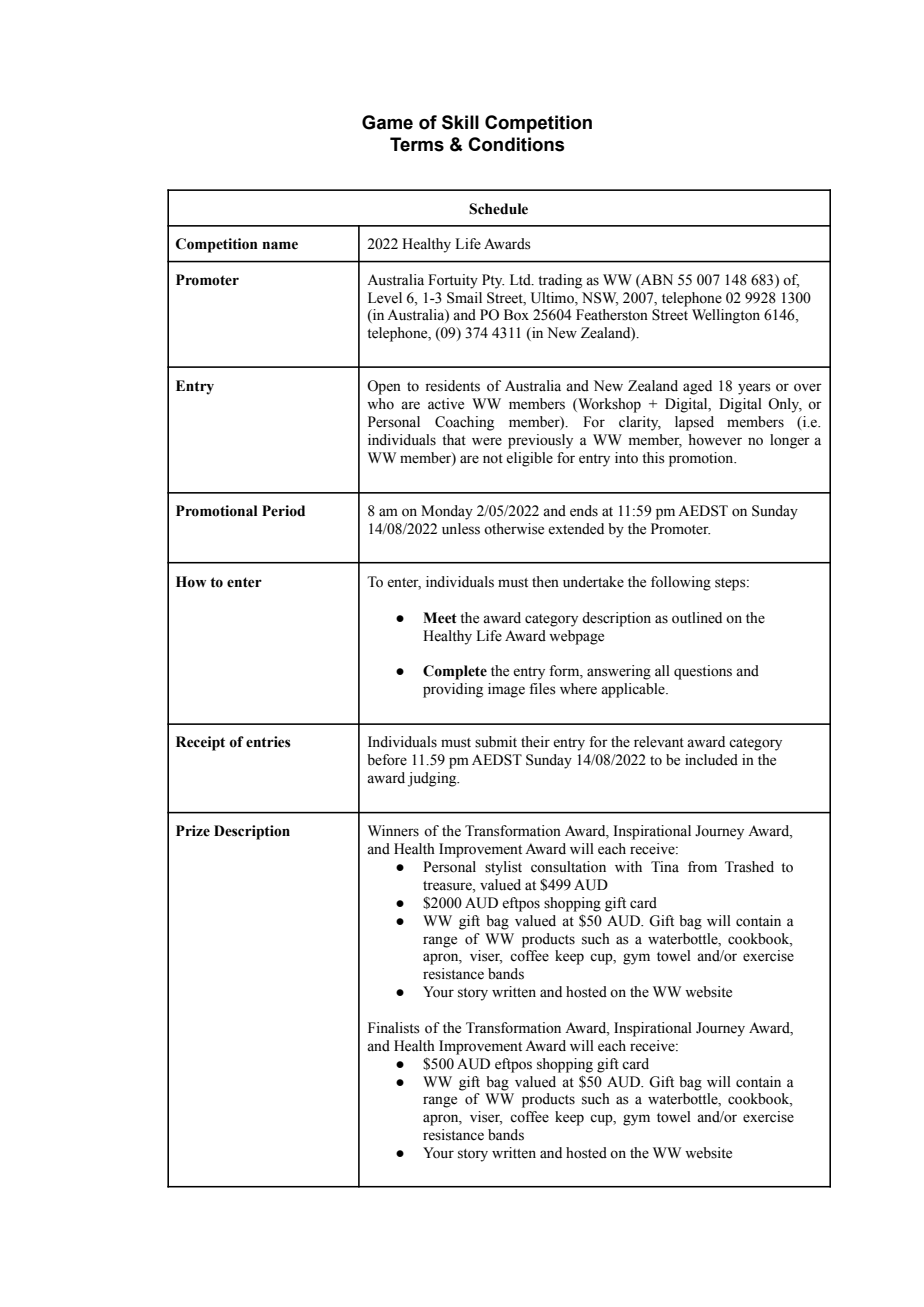 The width and height of the document is (924, 1307). What do you see at coordinates (503, 868) in the document?
I see `stylist` at bounding box center [503, 868].
